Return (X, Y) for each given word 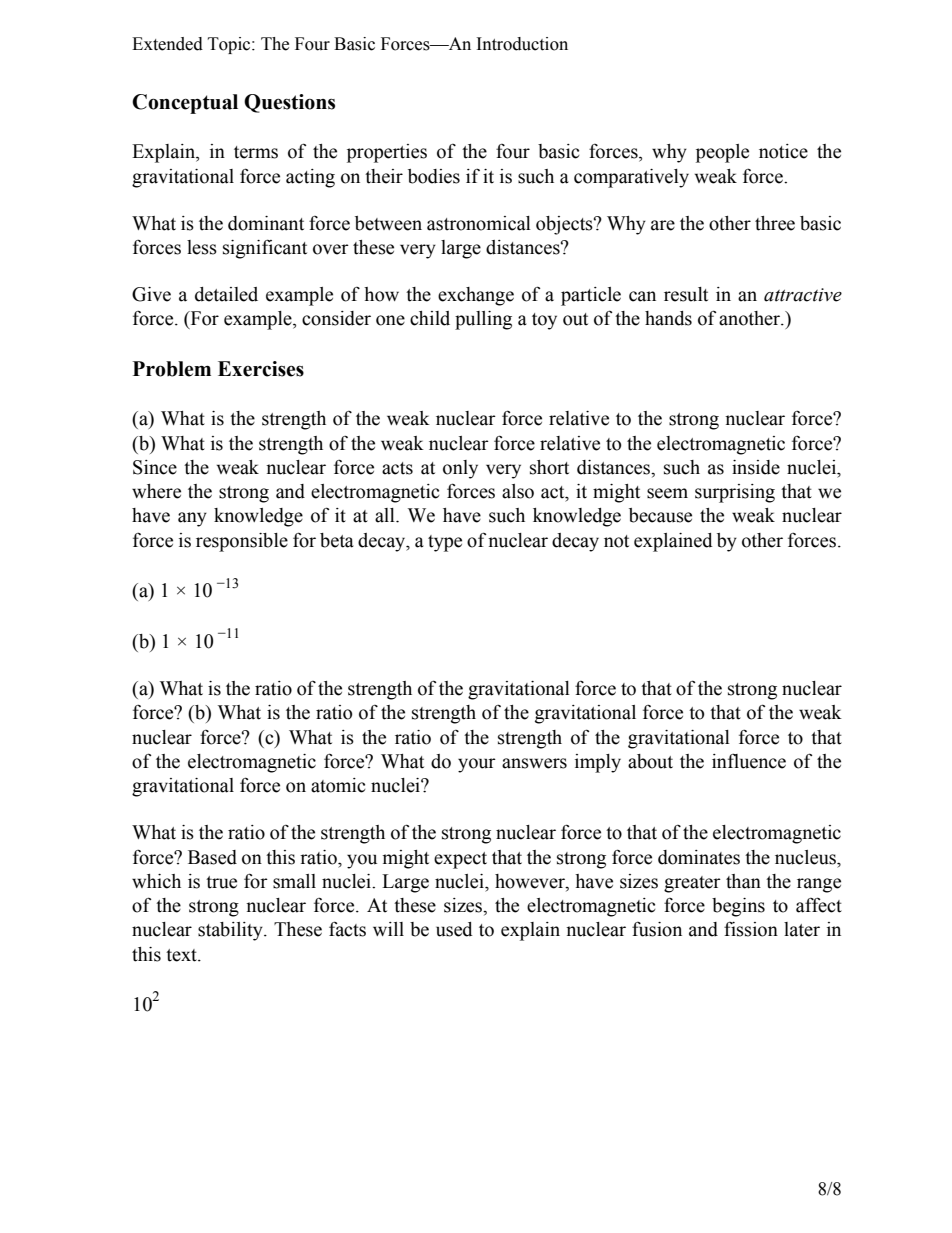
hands (668, 318)
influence (749, 761)
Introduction (522, 44)
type (445, 543)
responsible (242, 542)
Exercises (261, 369)
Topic (230, 45)
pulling (483, 320)
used (454, 929)
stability (231, 931)
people (722, 153)
